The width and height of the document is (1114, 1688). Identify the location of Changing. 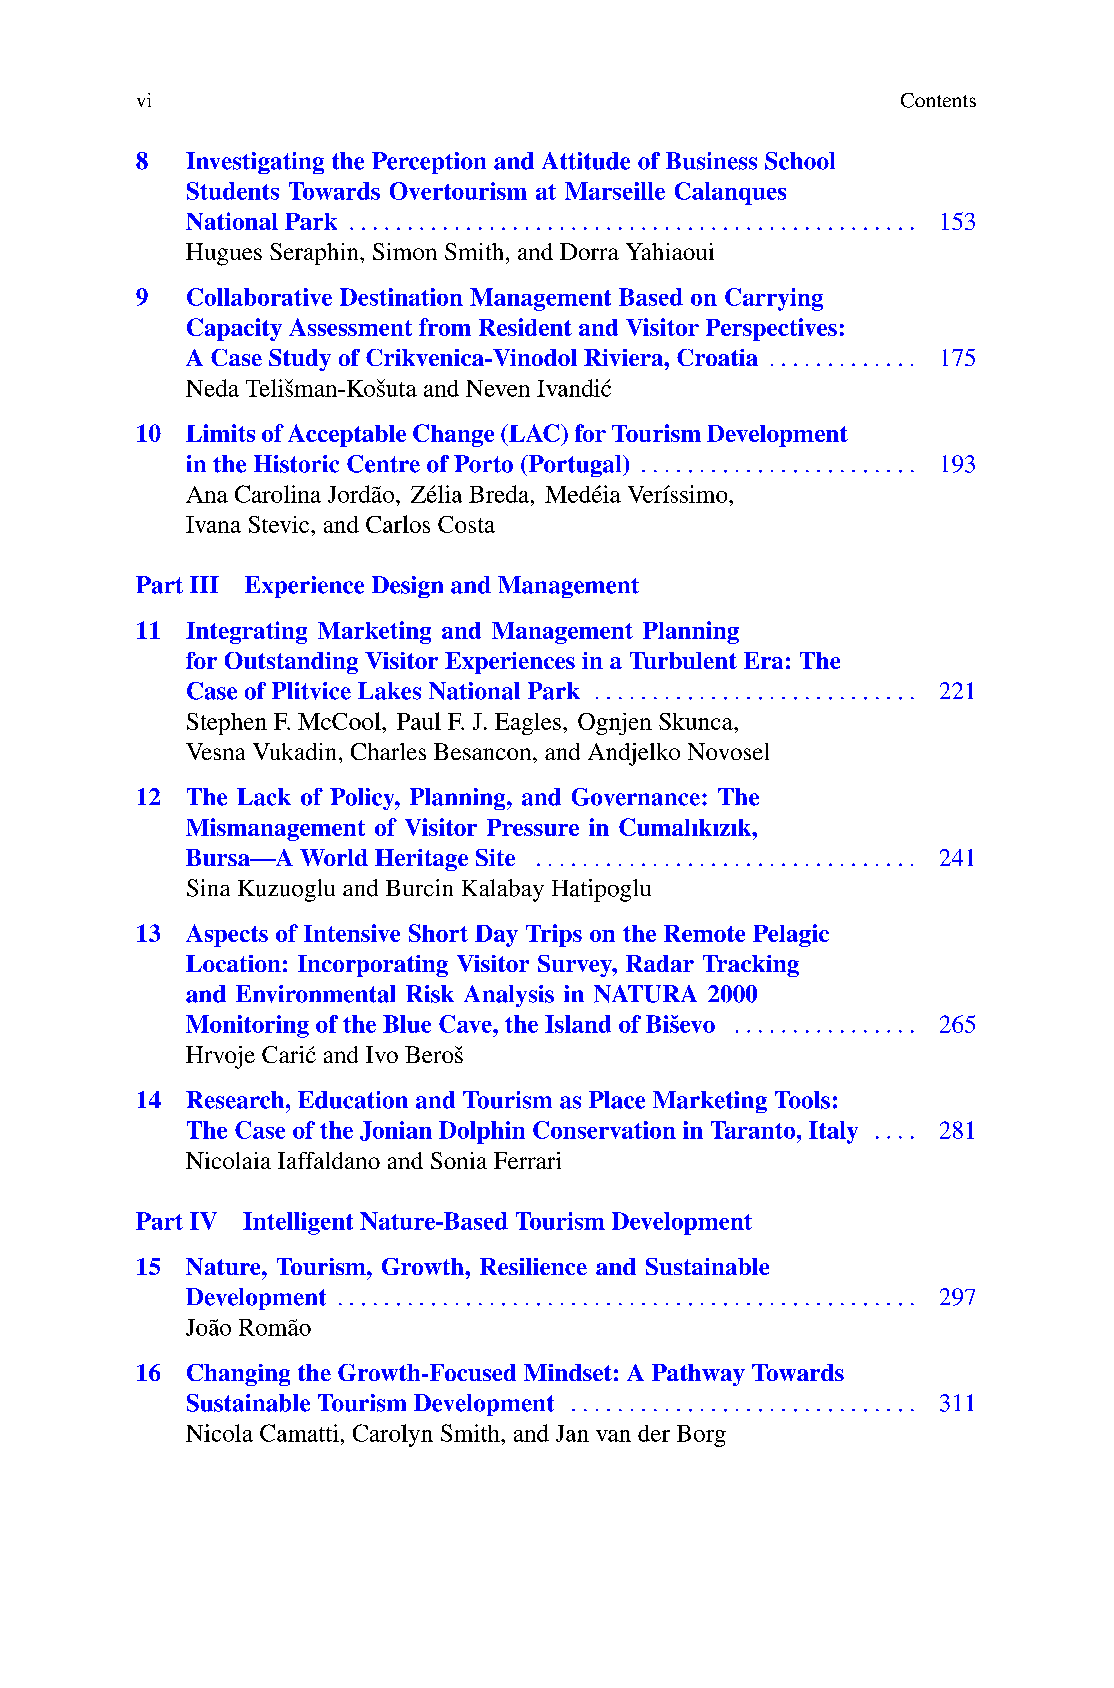
(238, 1375).
